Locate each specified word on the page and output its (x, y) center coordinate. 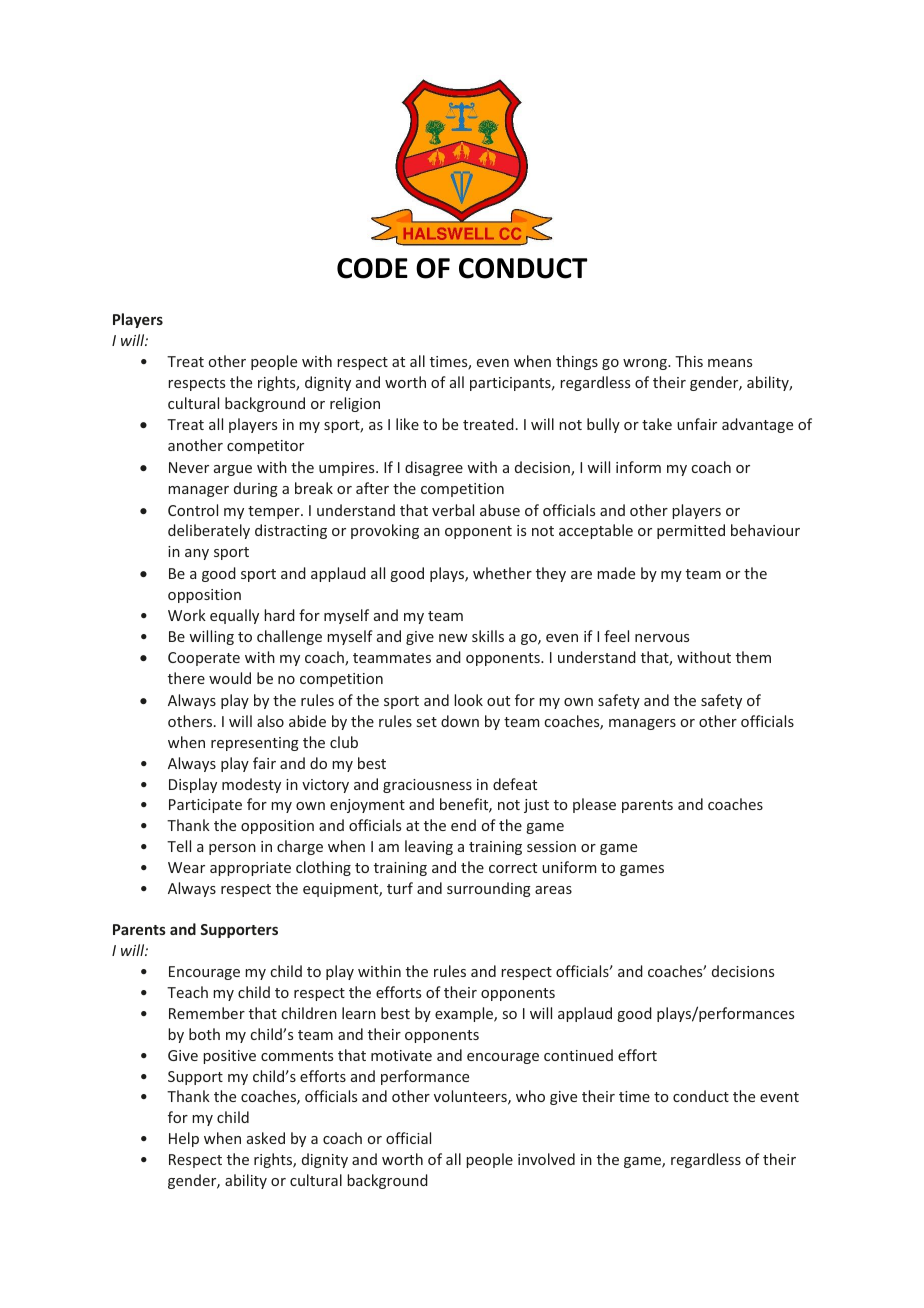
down (460, 721)
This (689, 361)
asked (266, 1138)
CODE (372, 268)
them (753, 657)
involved (546, 1159)
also (270, 721)
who (530, 1096)
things (577, 362)
